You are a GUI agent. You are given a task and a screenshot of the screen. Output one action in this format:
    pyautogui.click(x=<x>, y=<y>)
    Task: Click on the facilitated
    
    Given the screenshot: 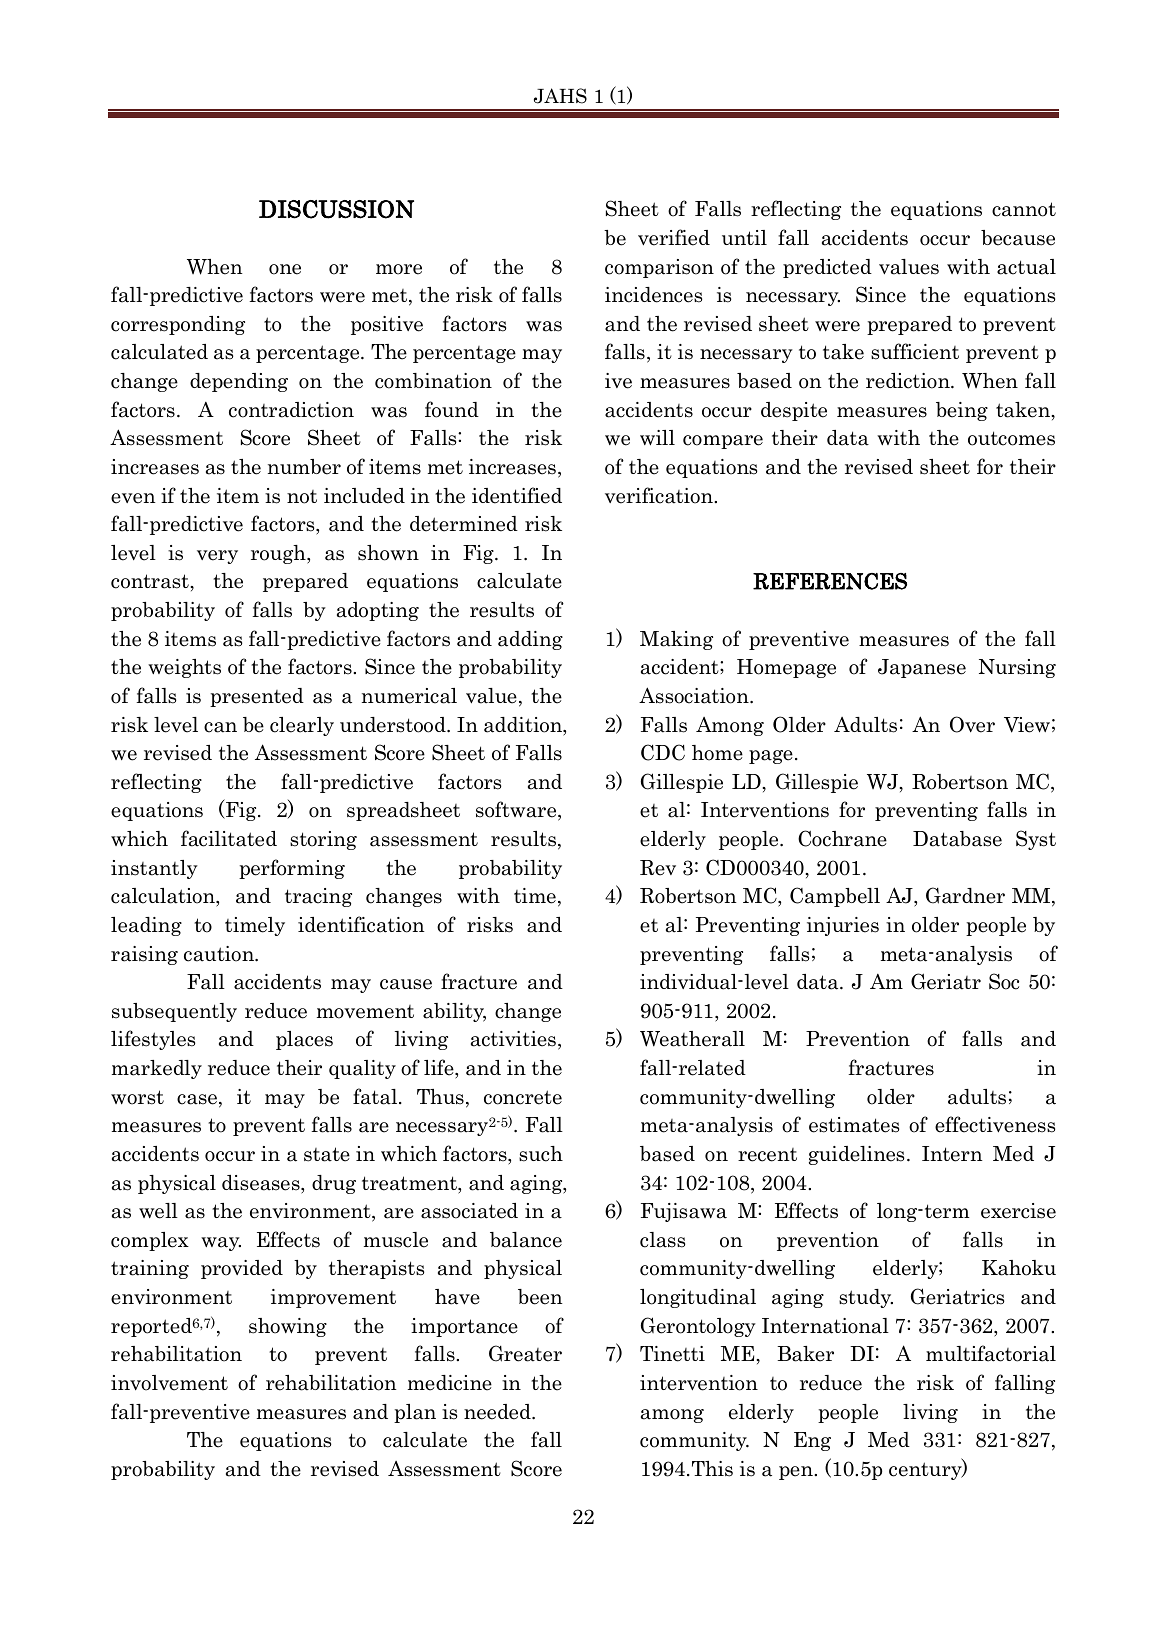 What is the action you would take?
    pyautogui.click(x=229, y=838)
